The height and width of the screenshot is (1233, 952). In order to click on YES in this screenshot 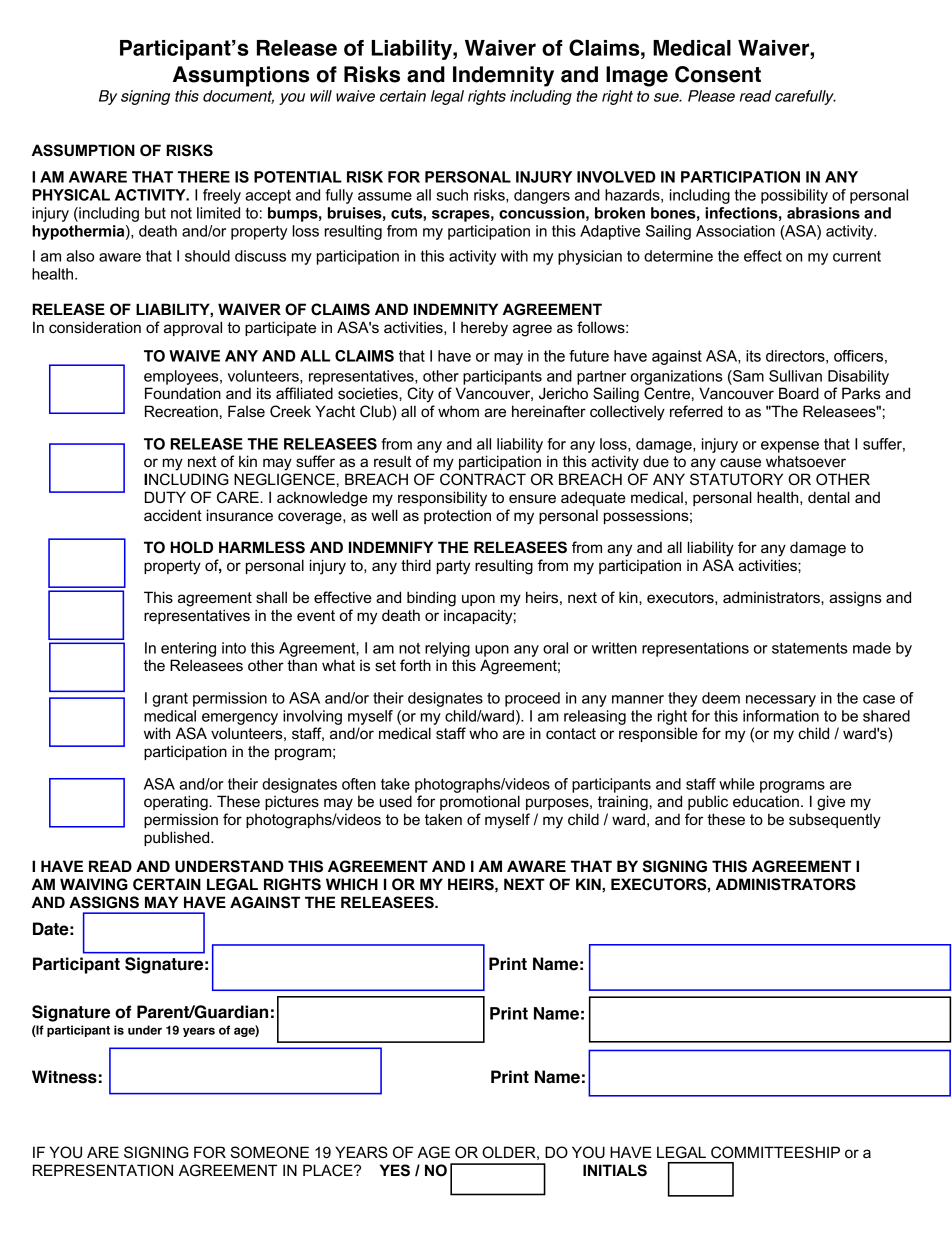, I will do `click(395, 1170)`.
